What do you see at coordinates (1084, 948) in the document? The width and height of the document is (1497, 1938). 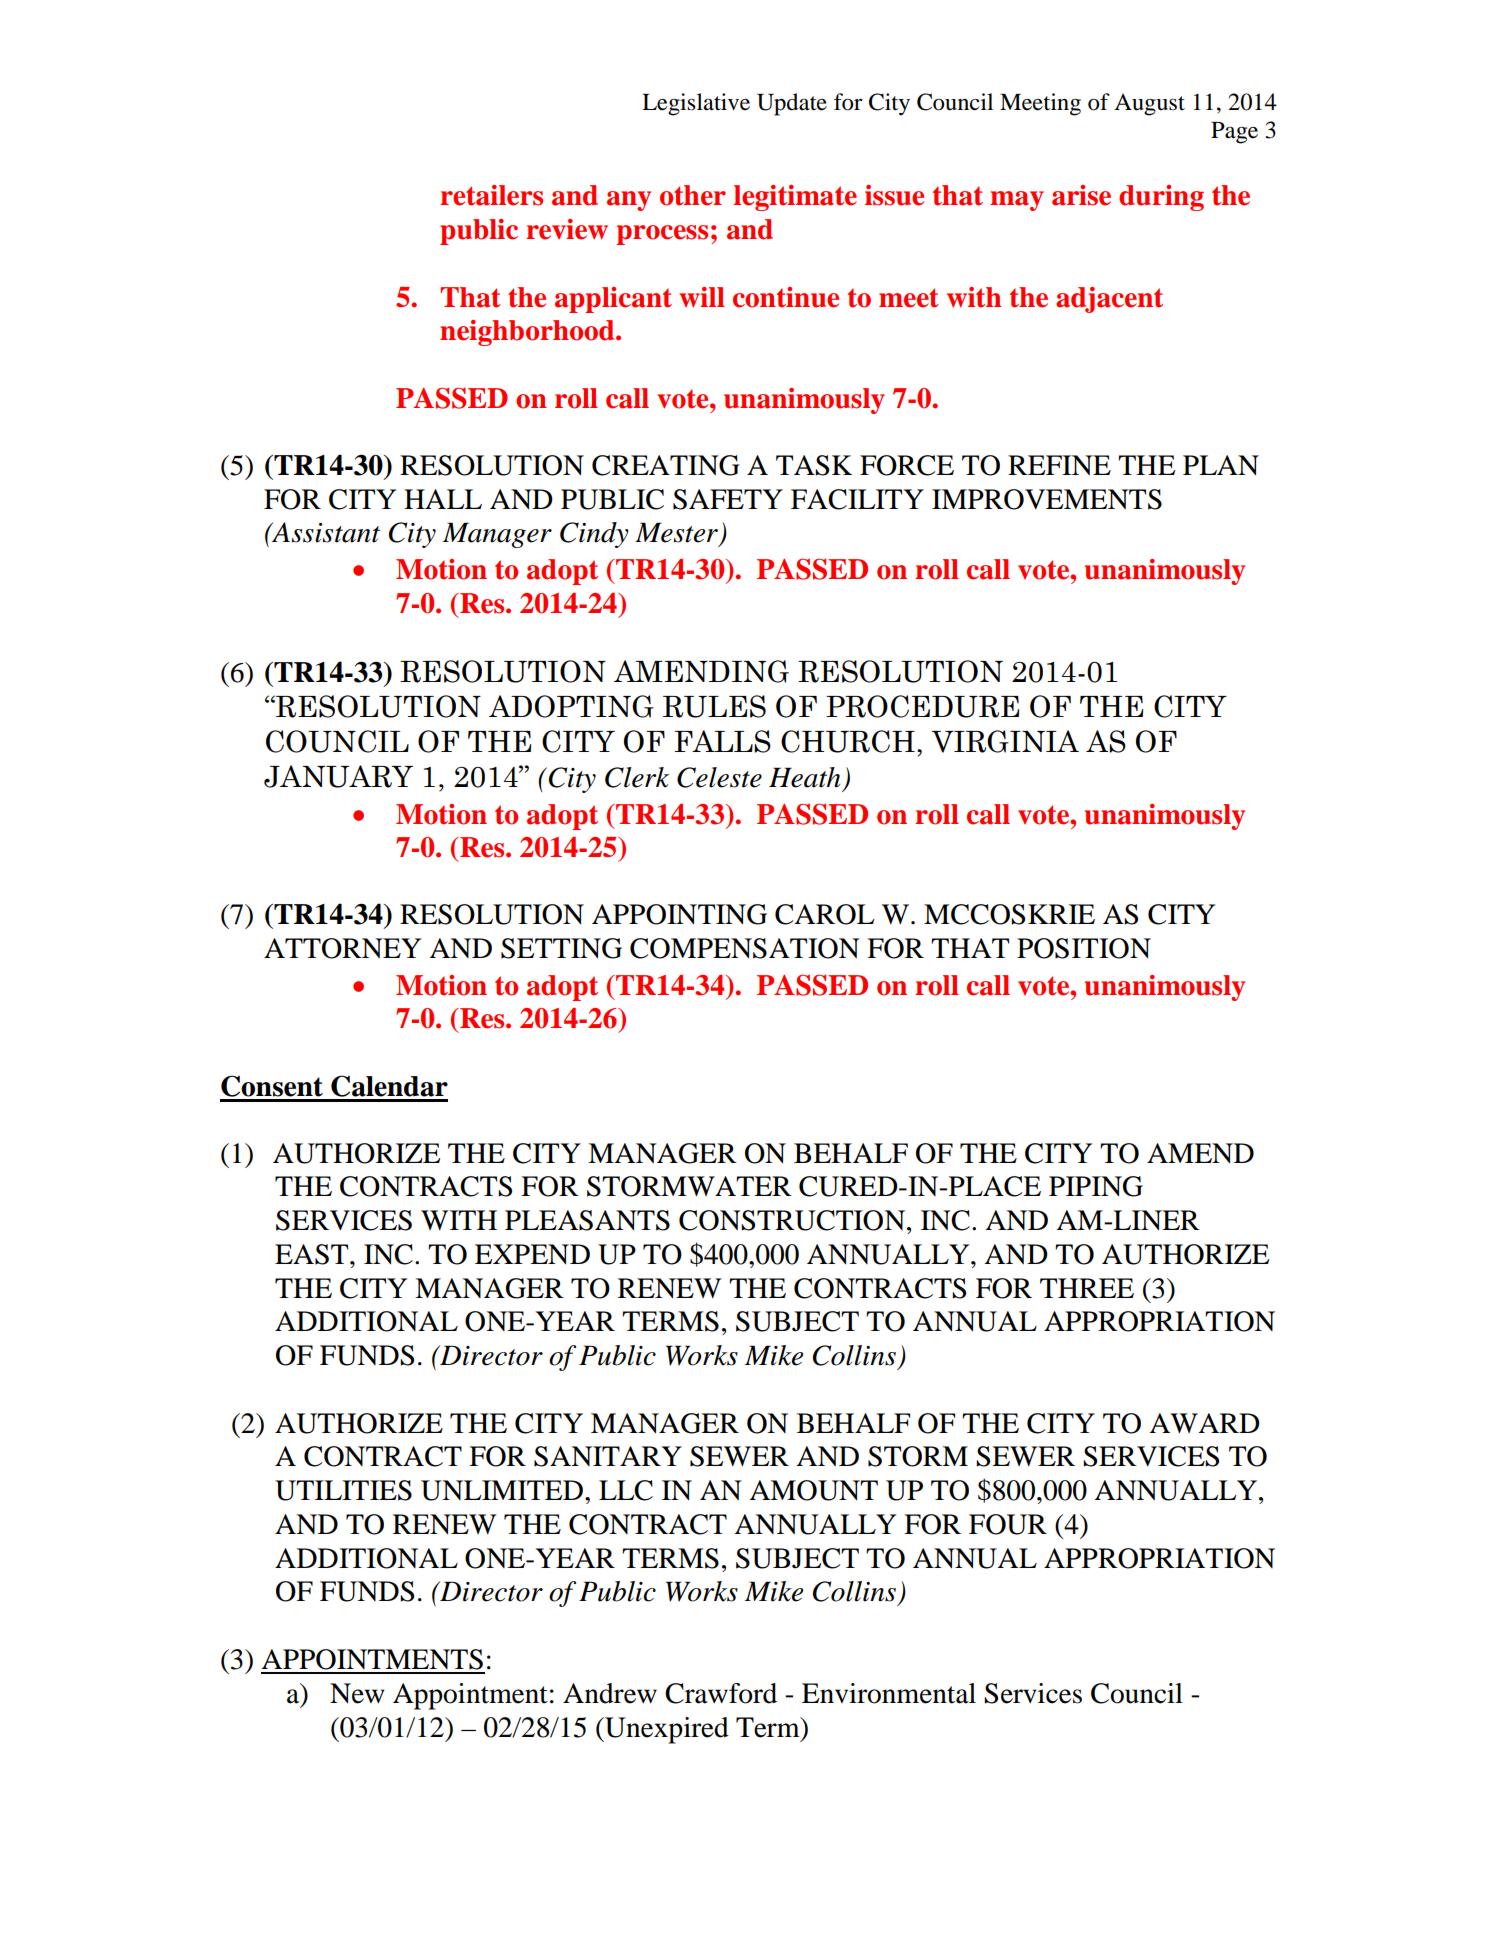 I see `POSITION` at bounding box center [1084, 948].
